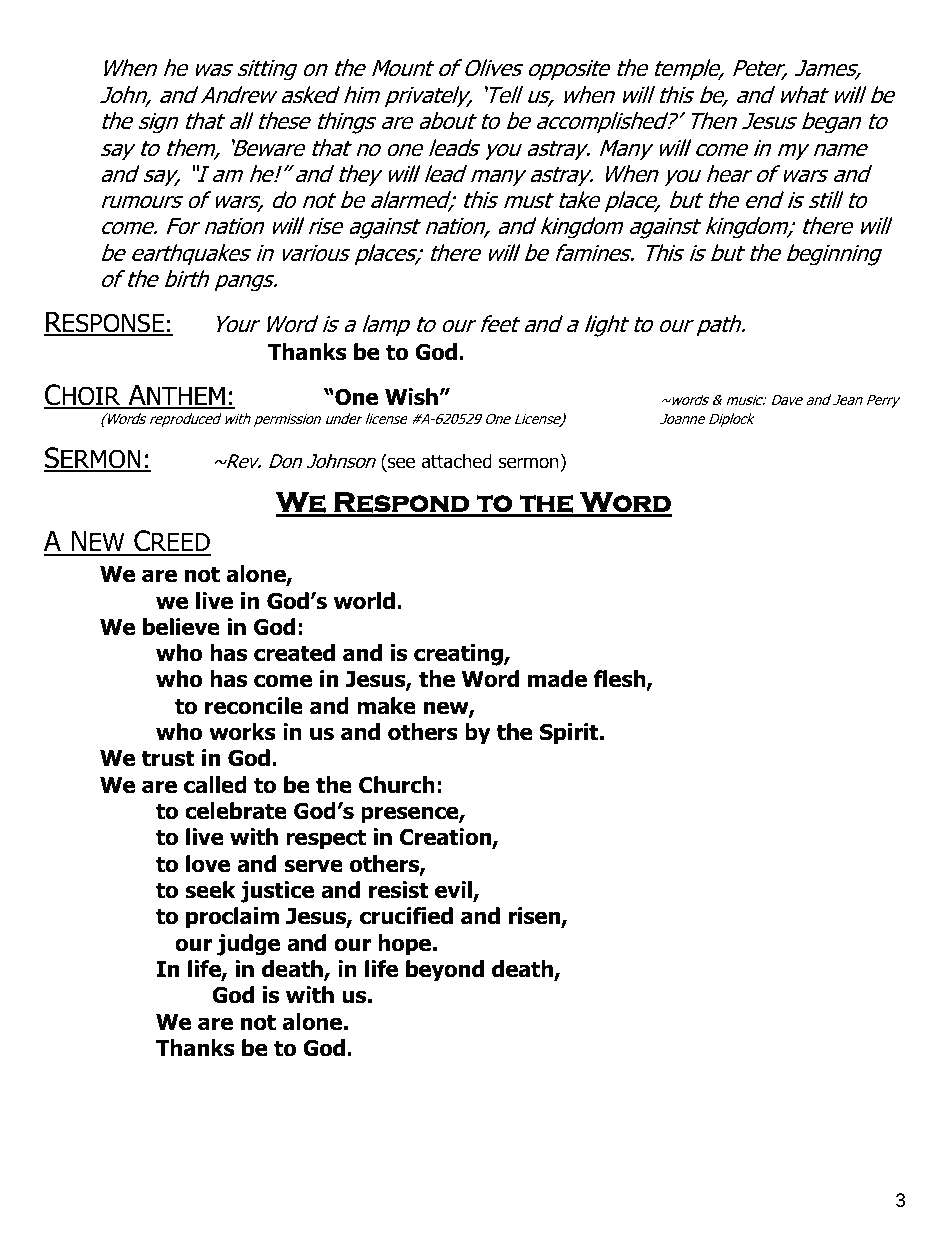 Image resolution: width=952 pixels, height=1233 pixels. I want to click on crucified, so click(406, 916).
